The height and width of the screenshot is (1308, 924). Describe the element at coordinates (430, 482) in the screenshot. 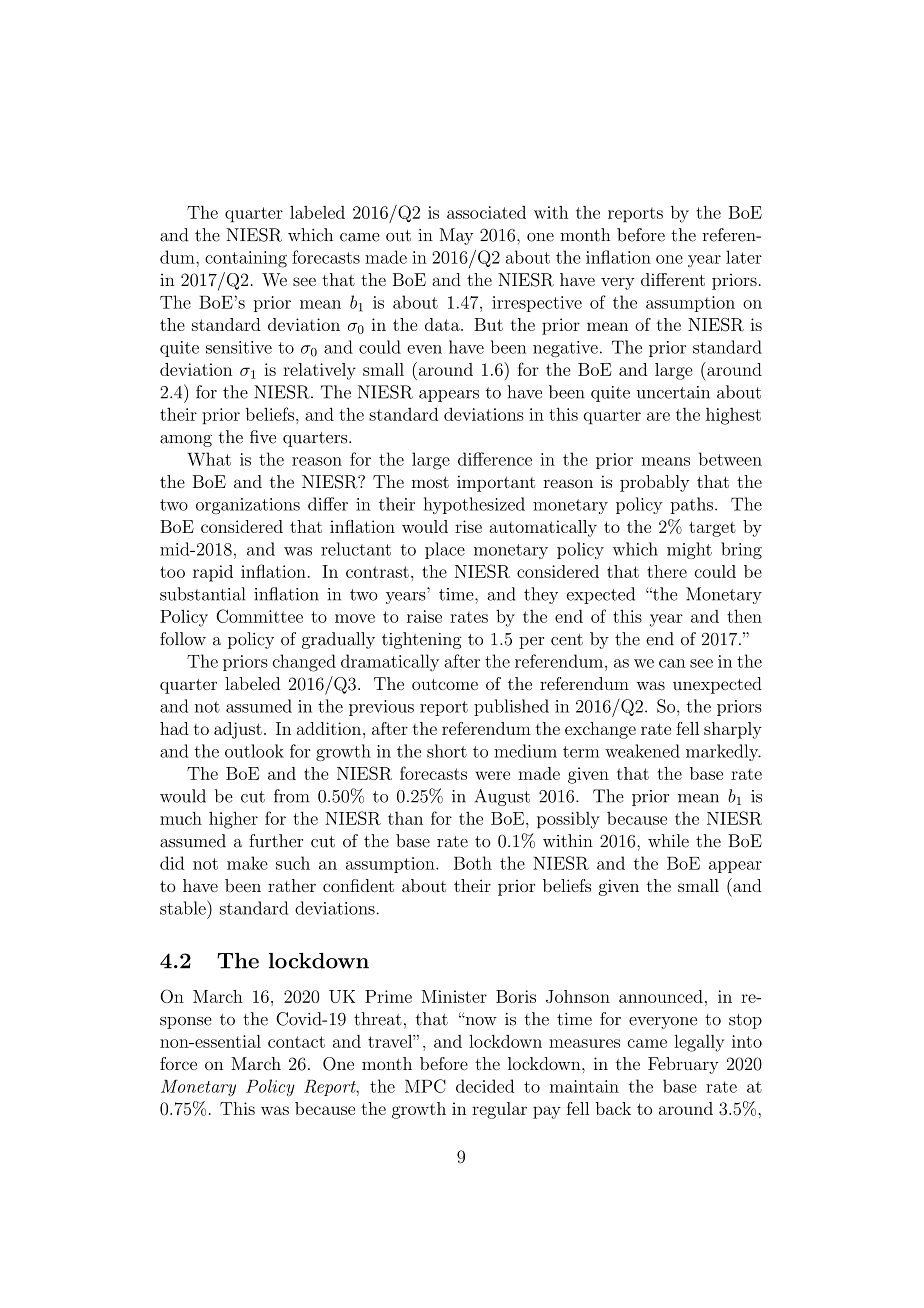

I see `most` at that location.
